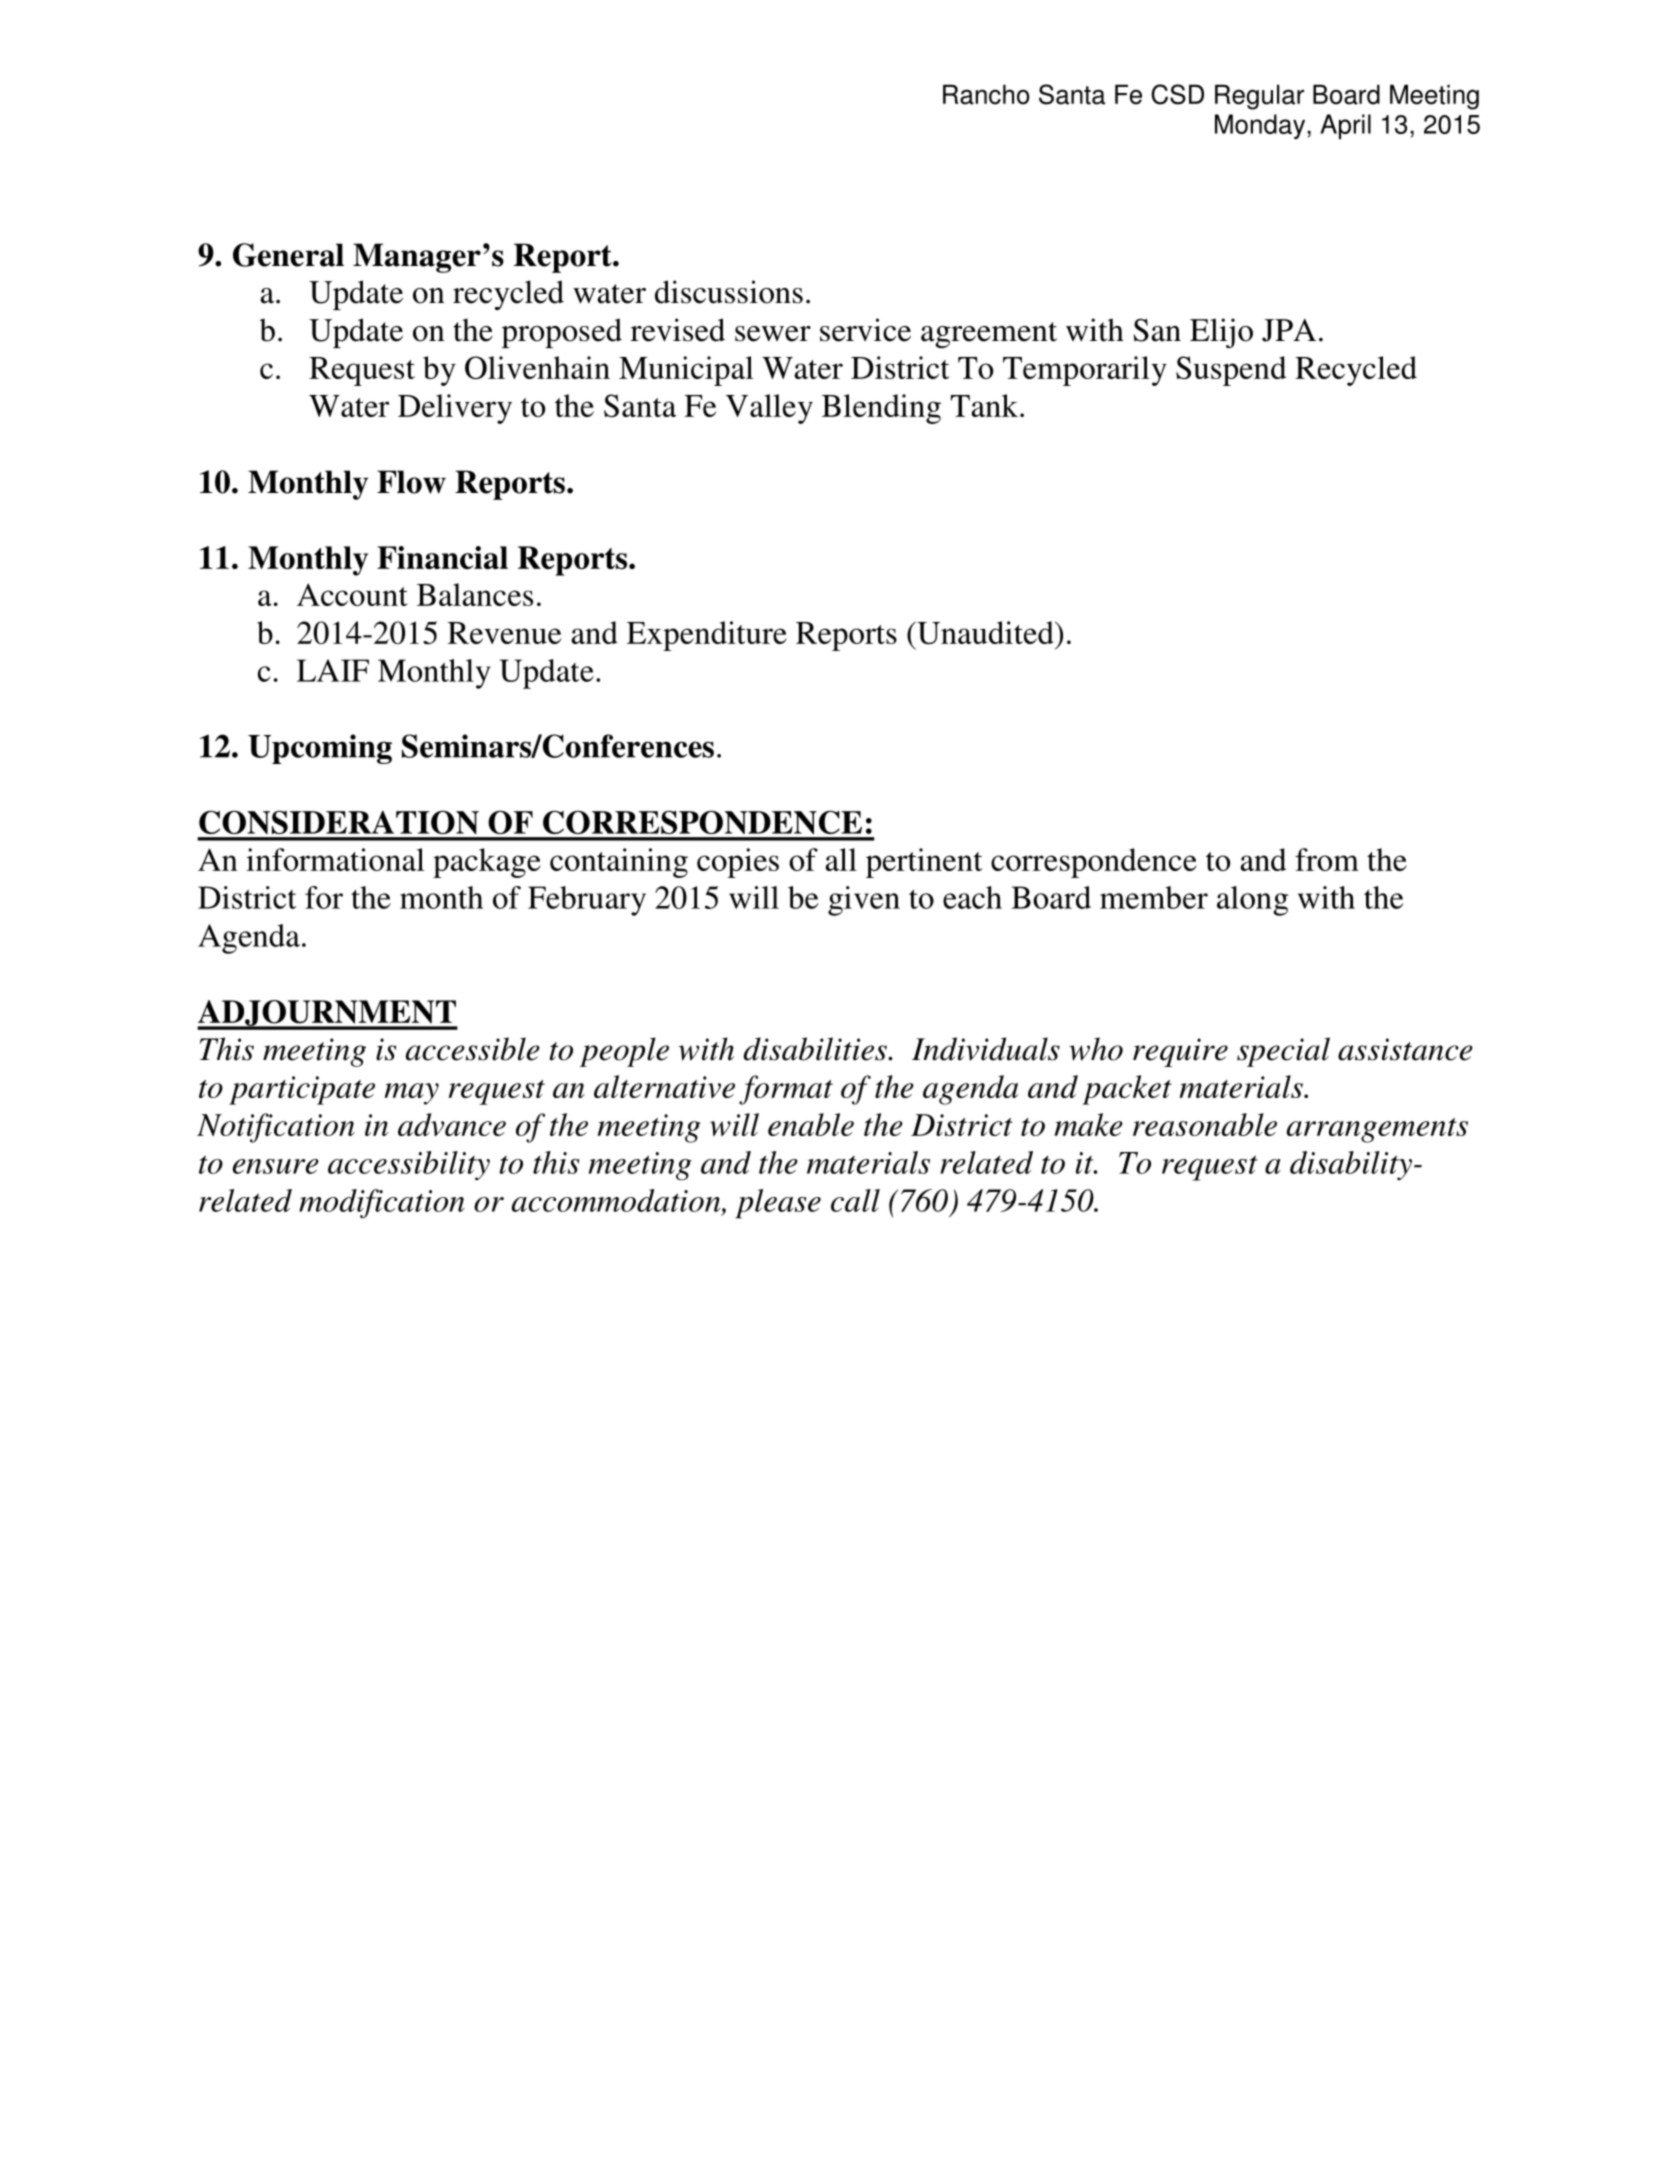  I want to click on Expenditure, so click(707, 636).
